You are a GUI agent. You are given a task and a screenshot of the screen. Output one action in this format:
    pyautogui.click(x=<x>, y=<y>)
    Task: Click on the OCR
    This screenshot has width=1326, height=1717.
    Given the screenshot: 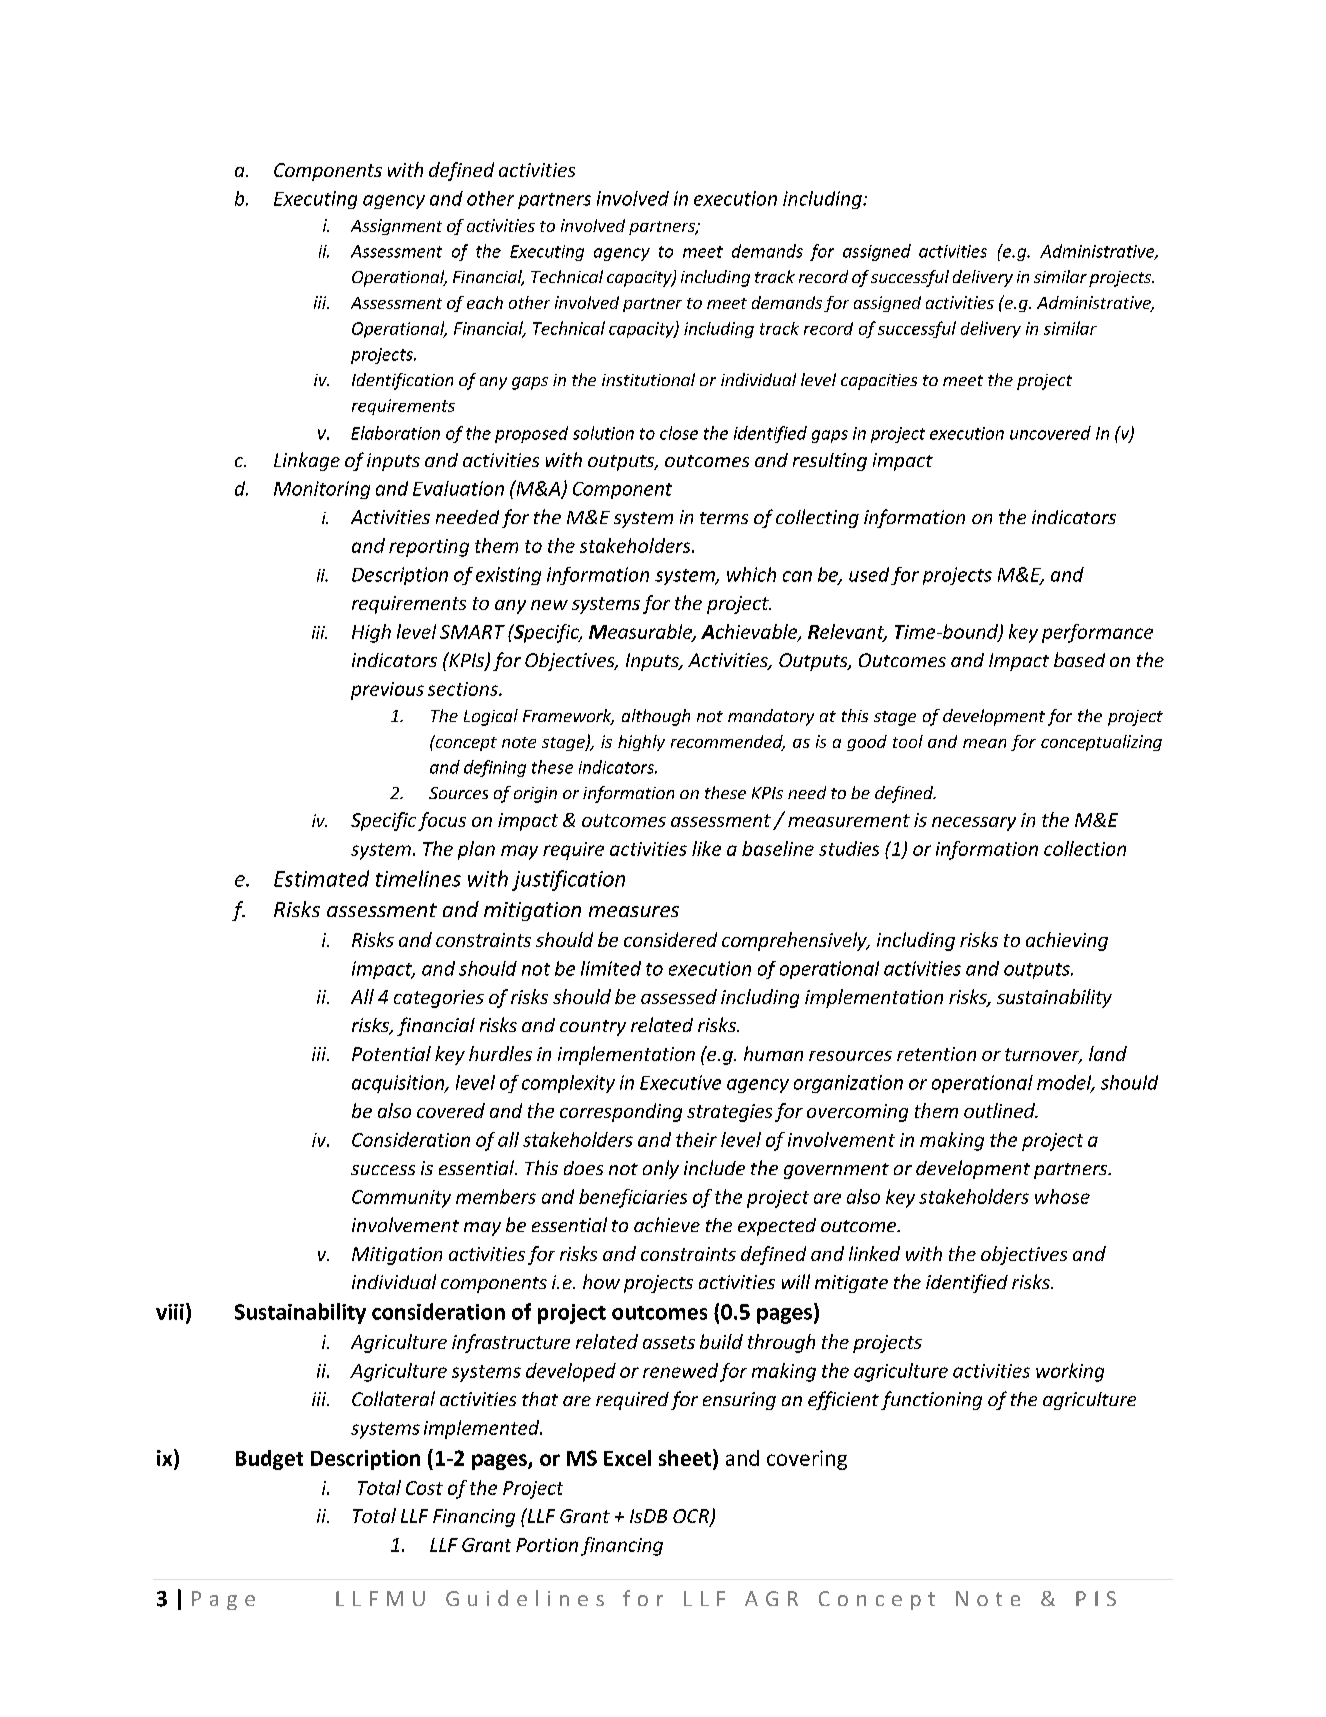 What is the action you would take?
    pyautogui.click(x=692, y=1517)
